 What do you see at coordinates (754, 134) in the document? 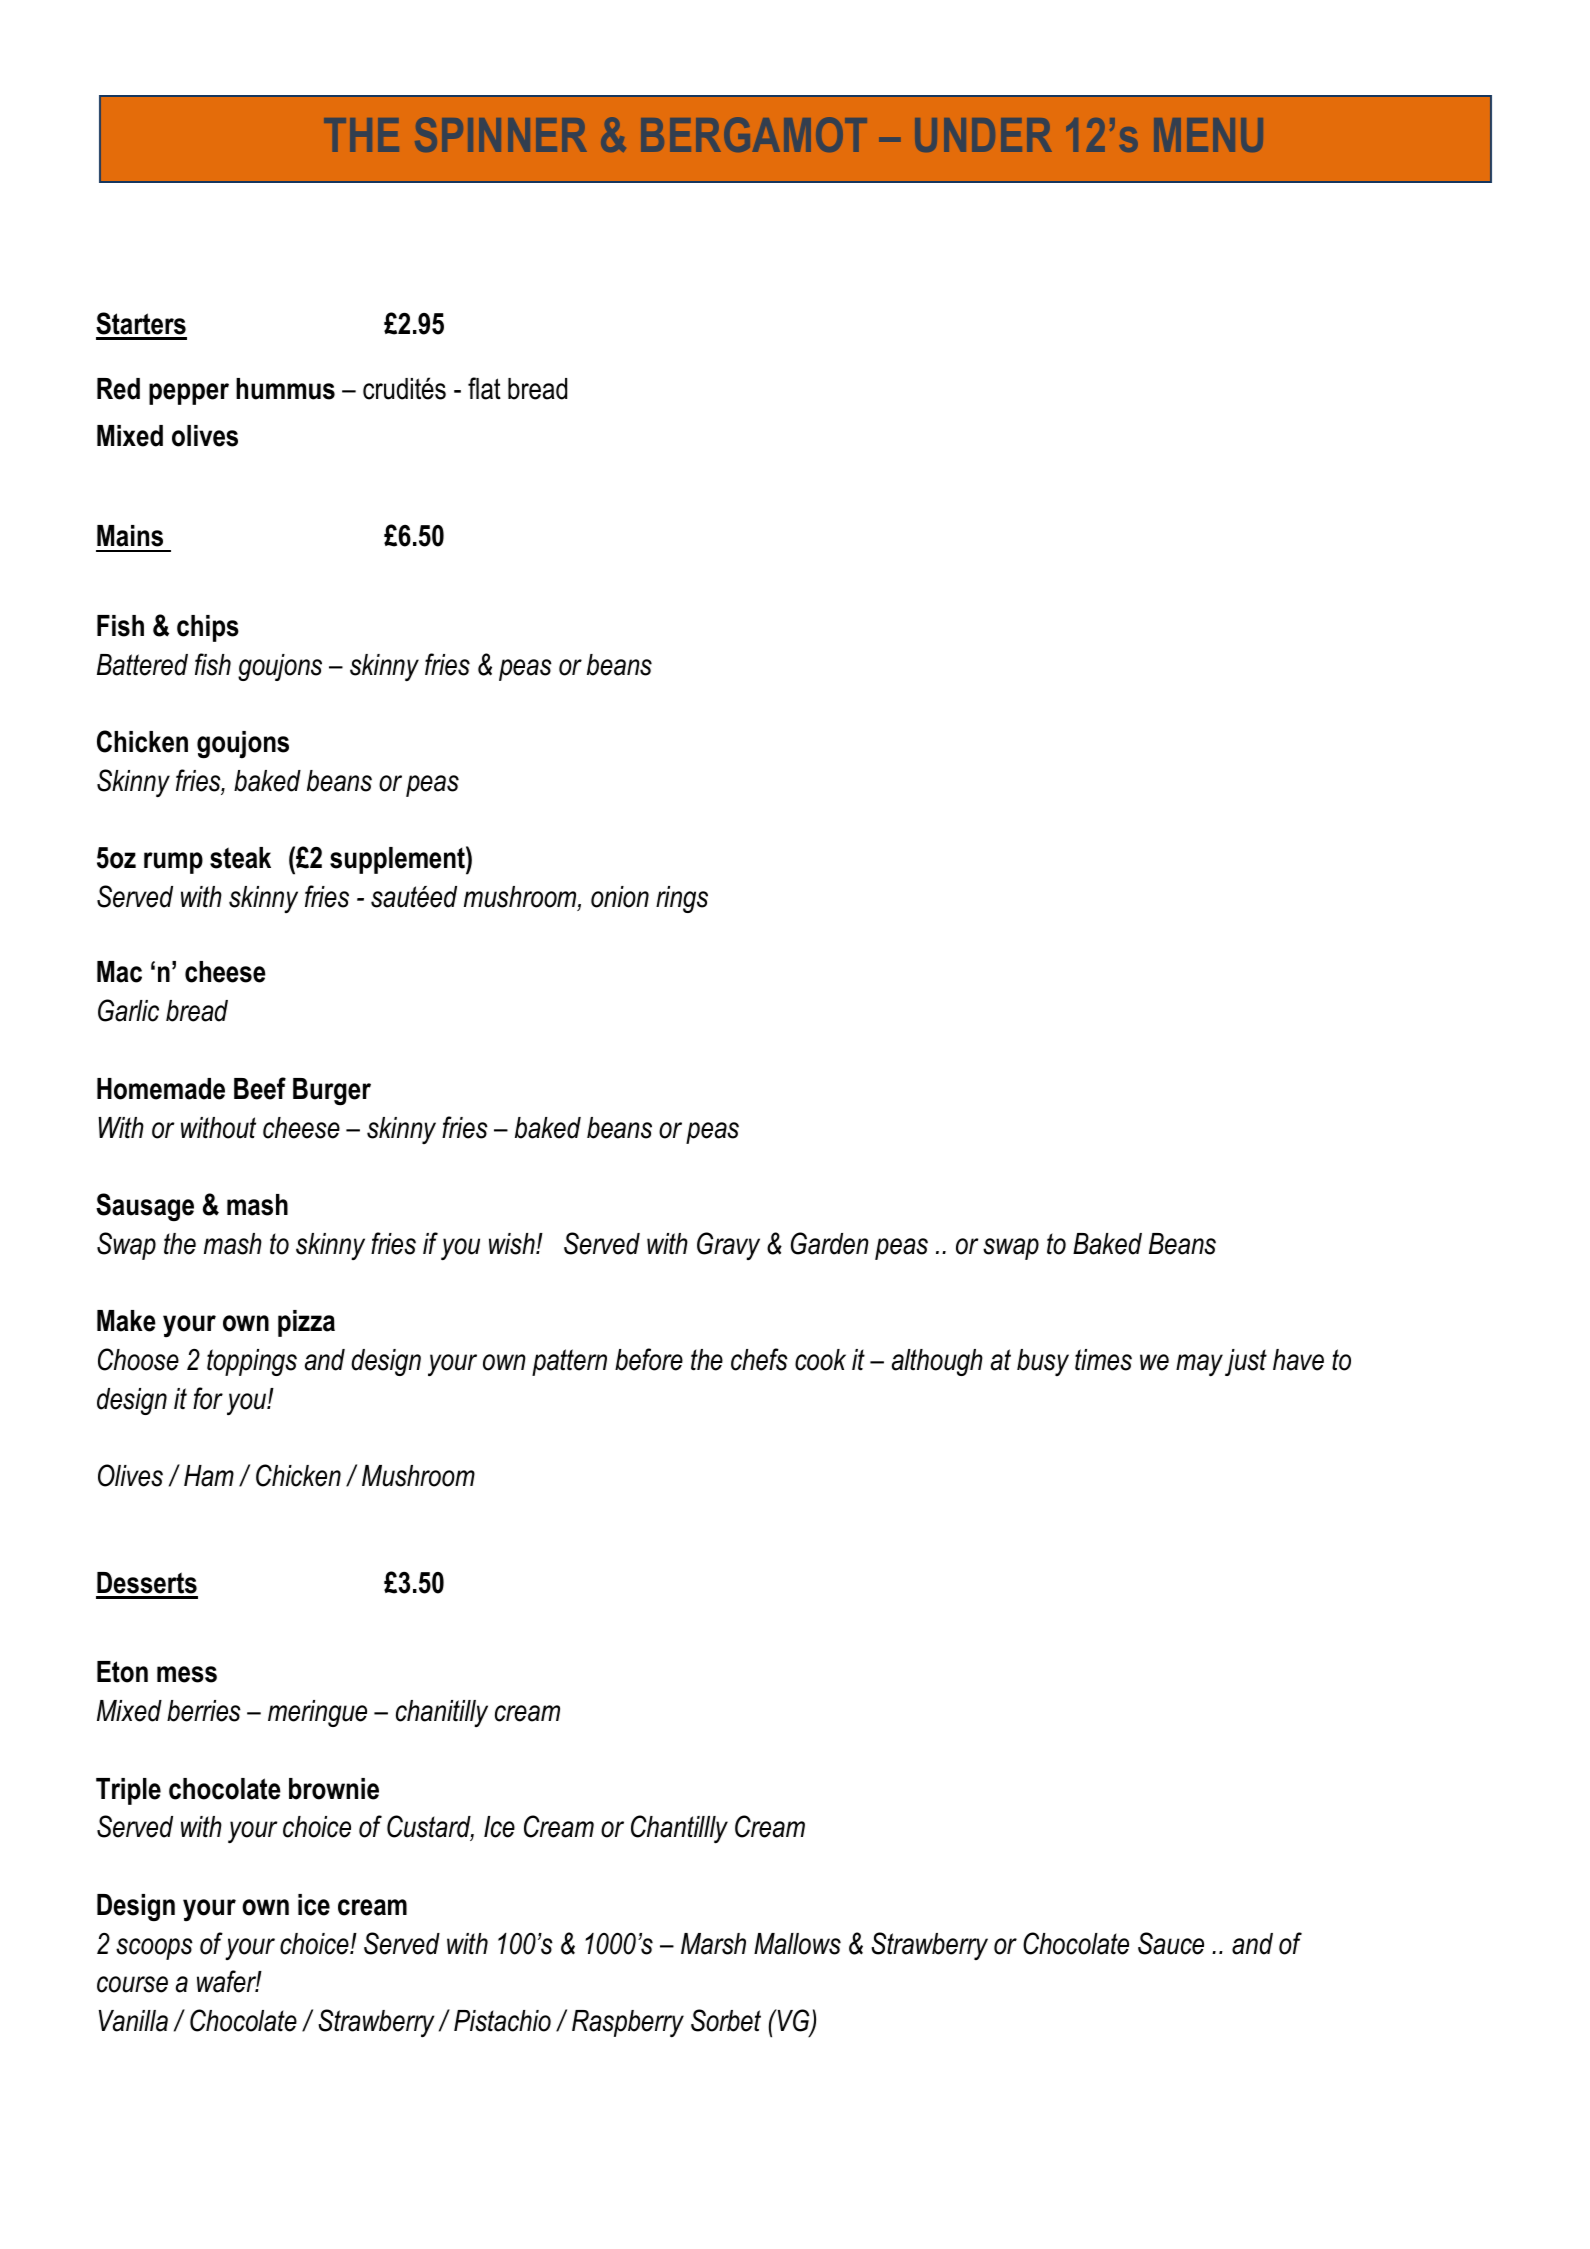
I see `BERGAMOT` at bounding box center [754, 134].
